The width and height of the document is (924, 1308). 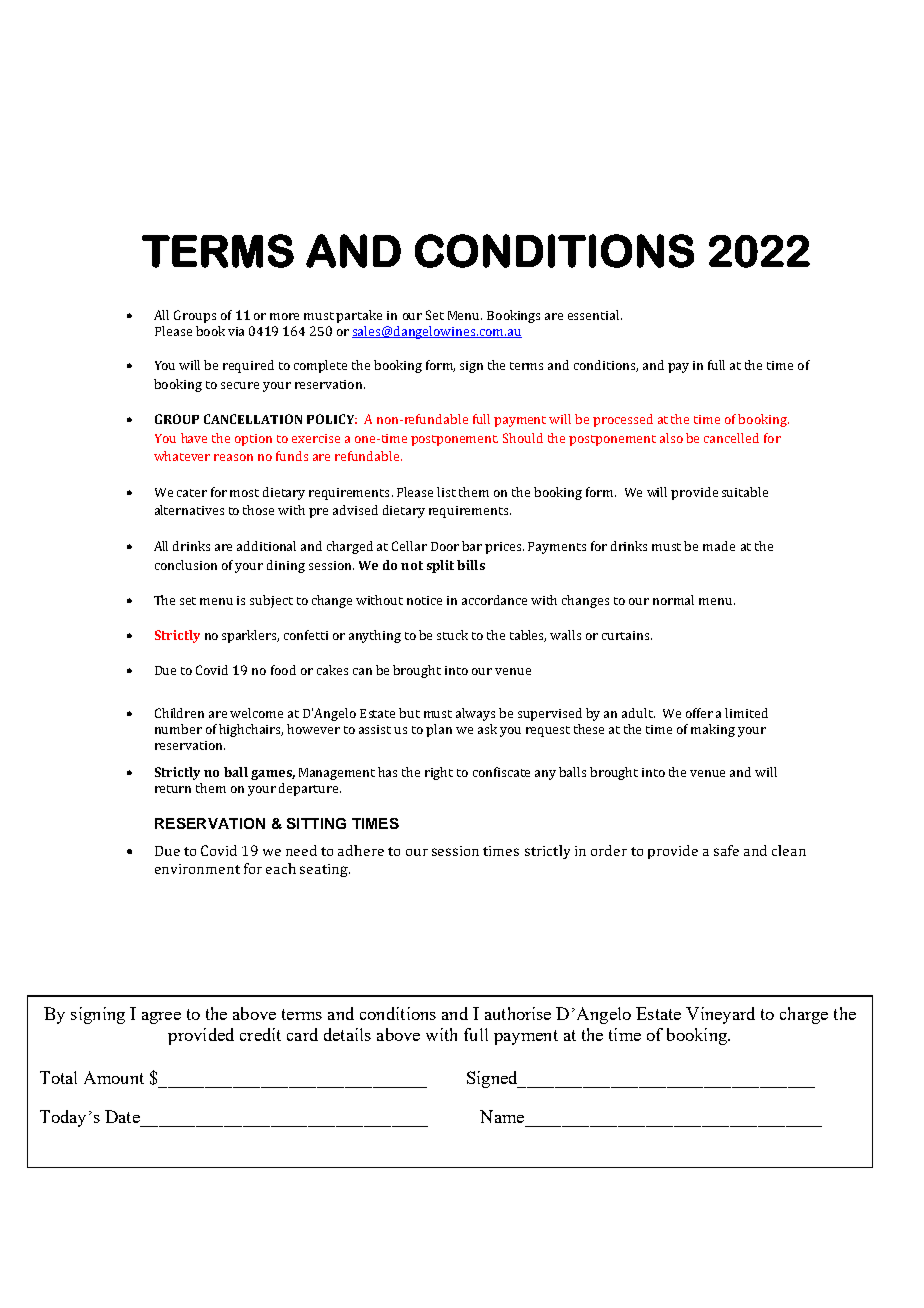 What do you see at coordinates (361, 850) in the document?
I see `adhere` at bounding box center [361, 850].
